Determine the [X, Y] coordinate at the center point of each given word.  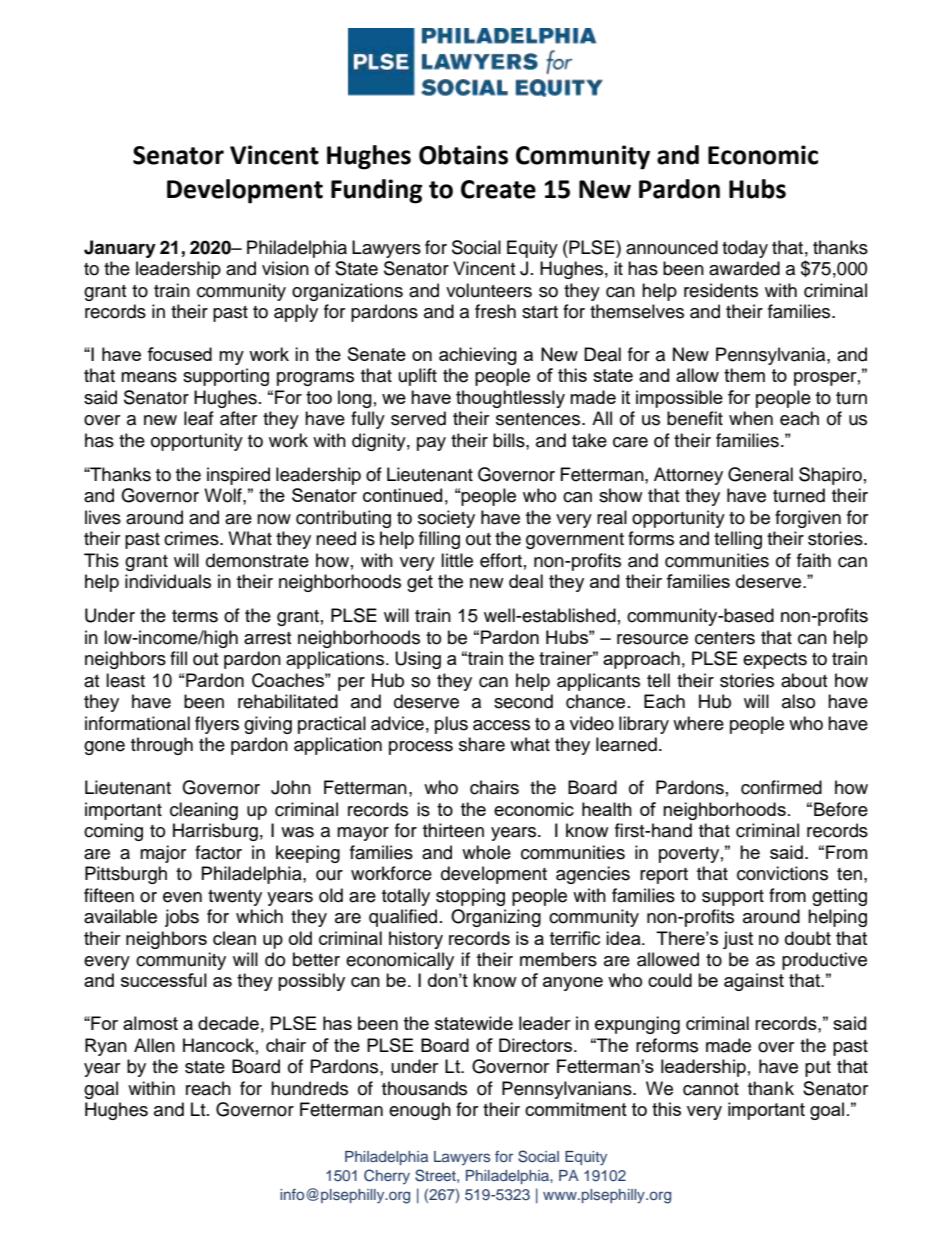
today [745, 249]
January [120, 249]
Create [498, 189]
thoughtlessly [510, 399]
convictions [782, 873]
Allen [154, 1045]
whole [486, 852]
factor [218, 852]
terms [195, 616]
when [751, 418]
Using [418, 660]
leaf [199, 418]
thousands [424, 1088]
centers [725, 638]
